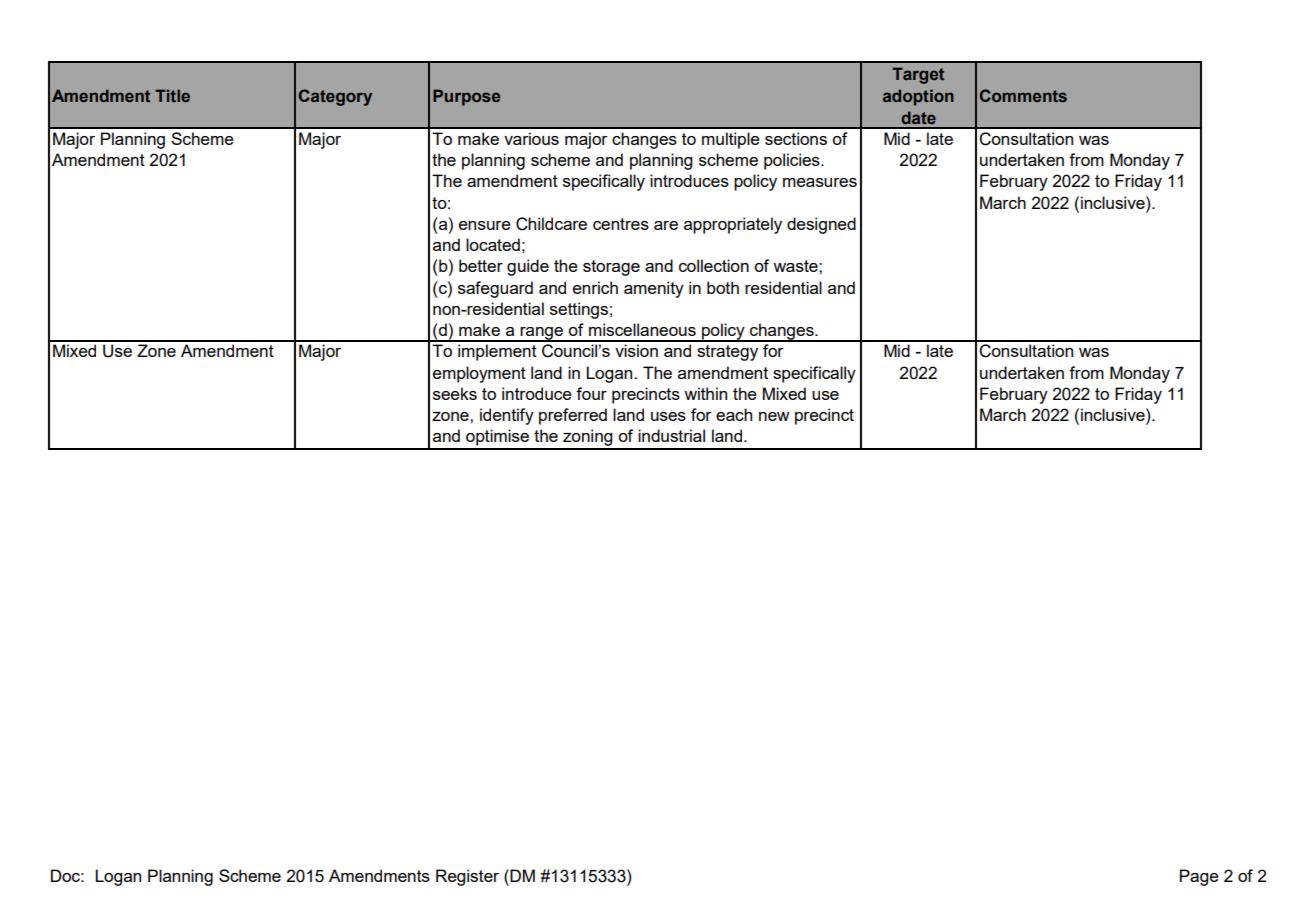 Image resolution: width=1308 pixels, height=924 pixels. Describe the element at coordinates (774, 416) in the document. I see `new` at that location.
